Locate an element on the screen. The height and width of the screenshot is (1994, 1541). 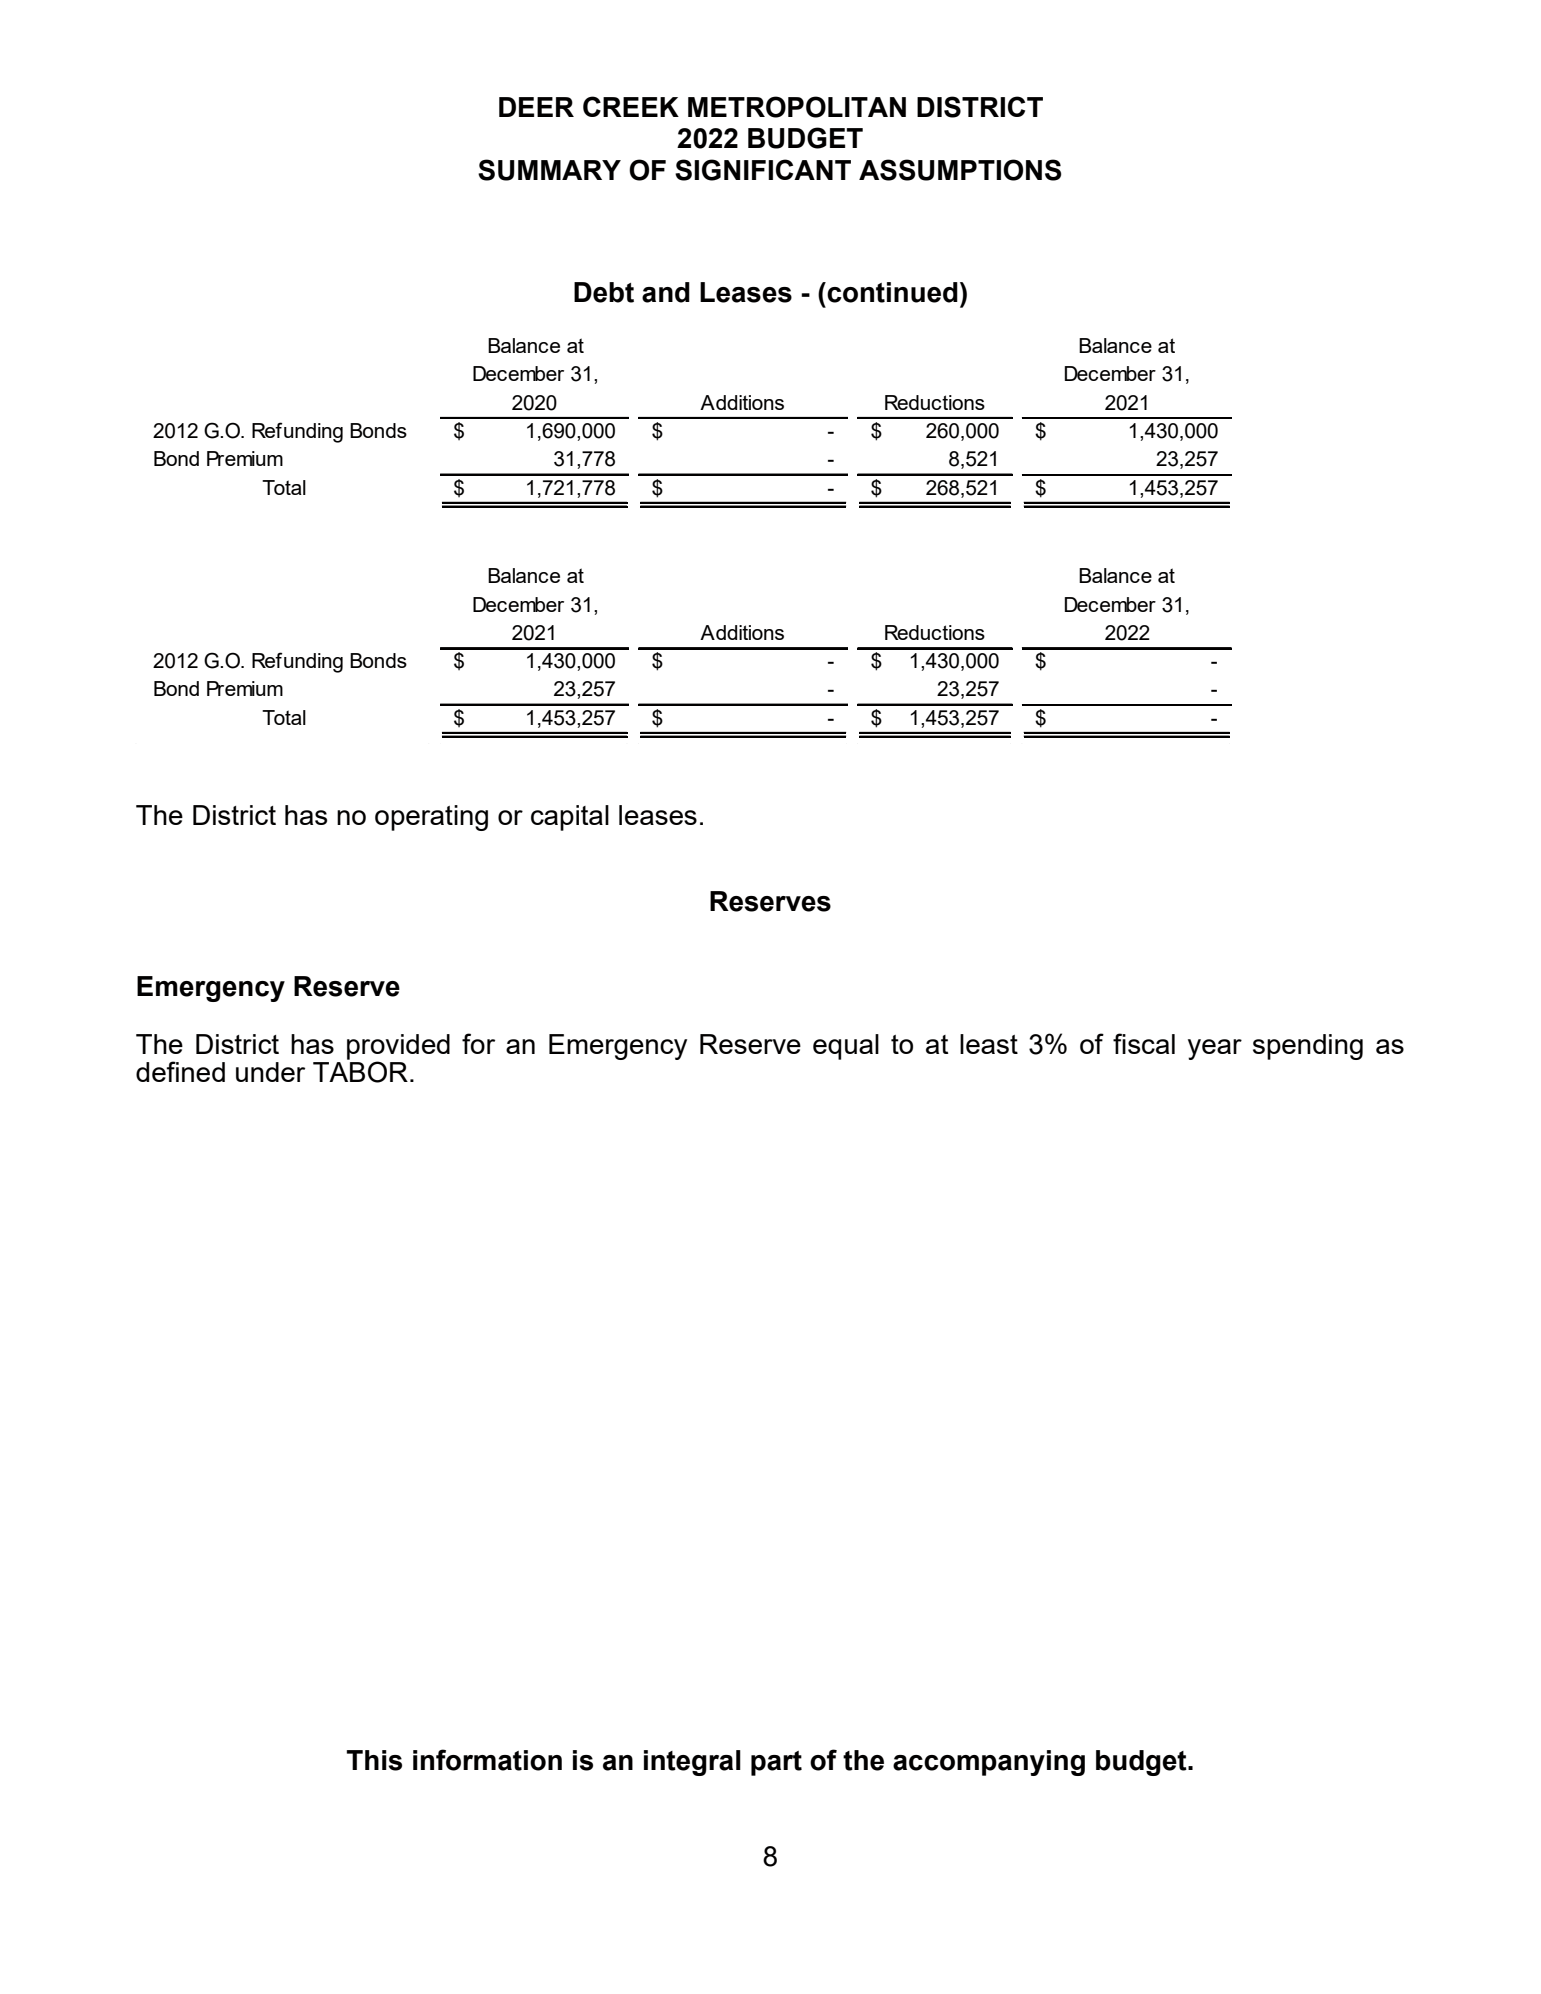
This is located at coordinates (374, 1760).
